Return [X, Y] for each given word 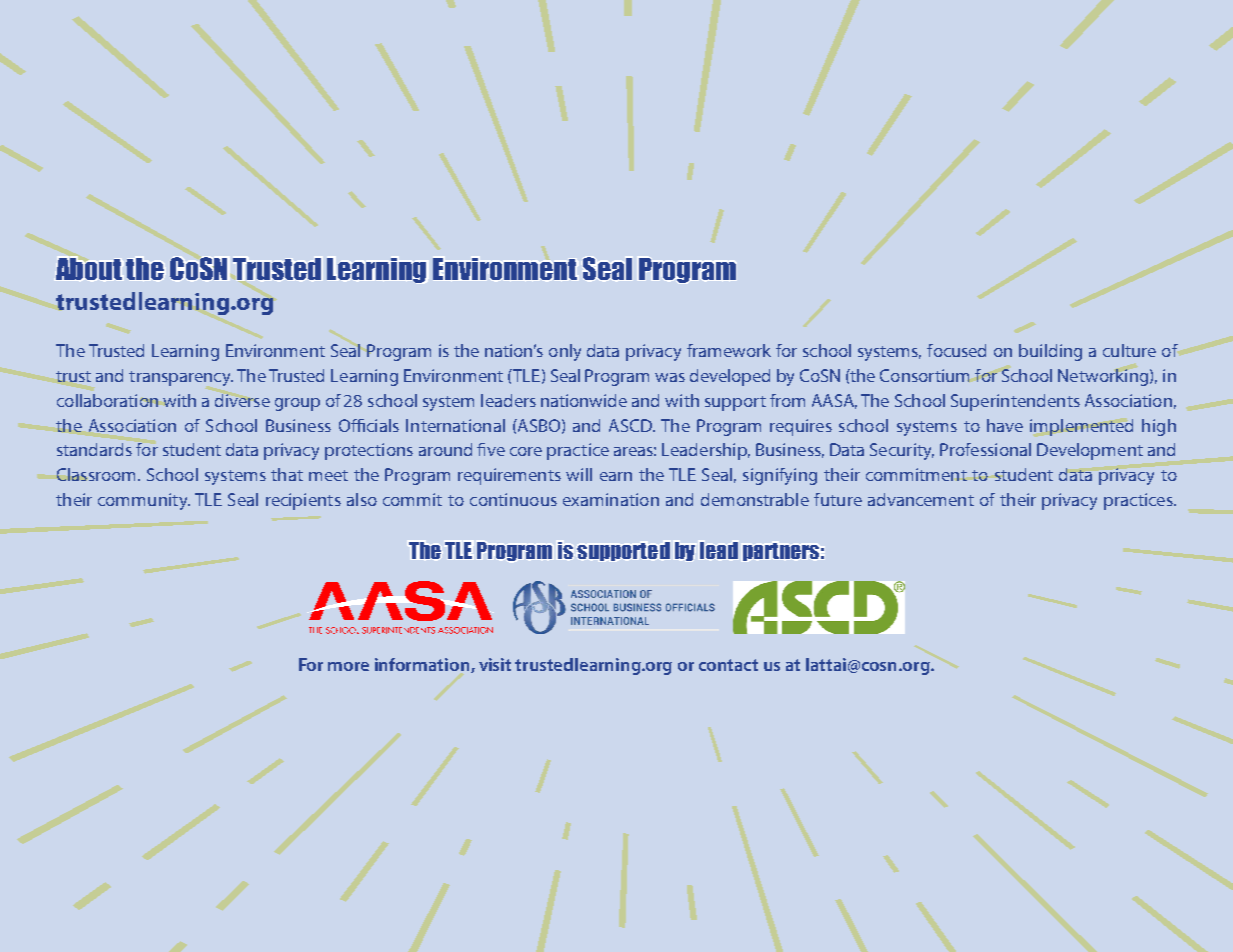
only [565, 352]
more [348, 666]
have [1005, 425]
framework [729, 350]
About [89, 269]
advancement [921, 499]
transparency [181, 378]
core [526, 451]
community [144, 501]
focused [956, 350]
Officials [369, 425]
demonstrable [755, 499]
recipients [303, 501]
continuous [513, 499]
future [838, 499]
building [1050, 352]
